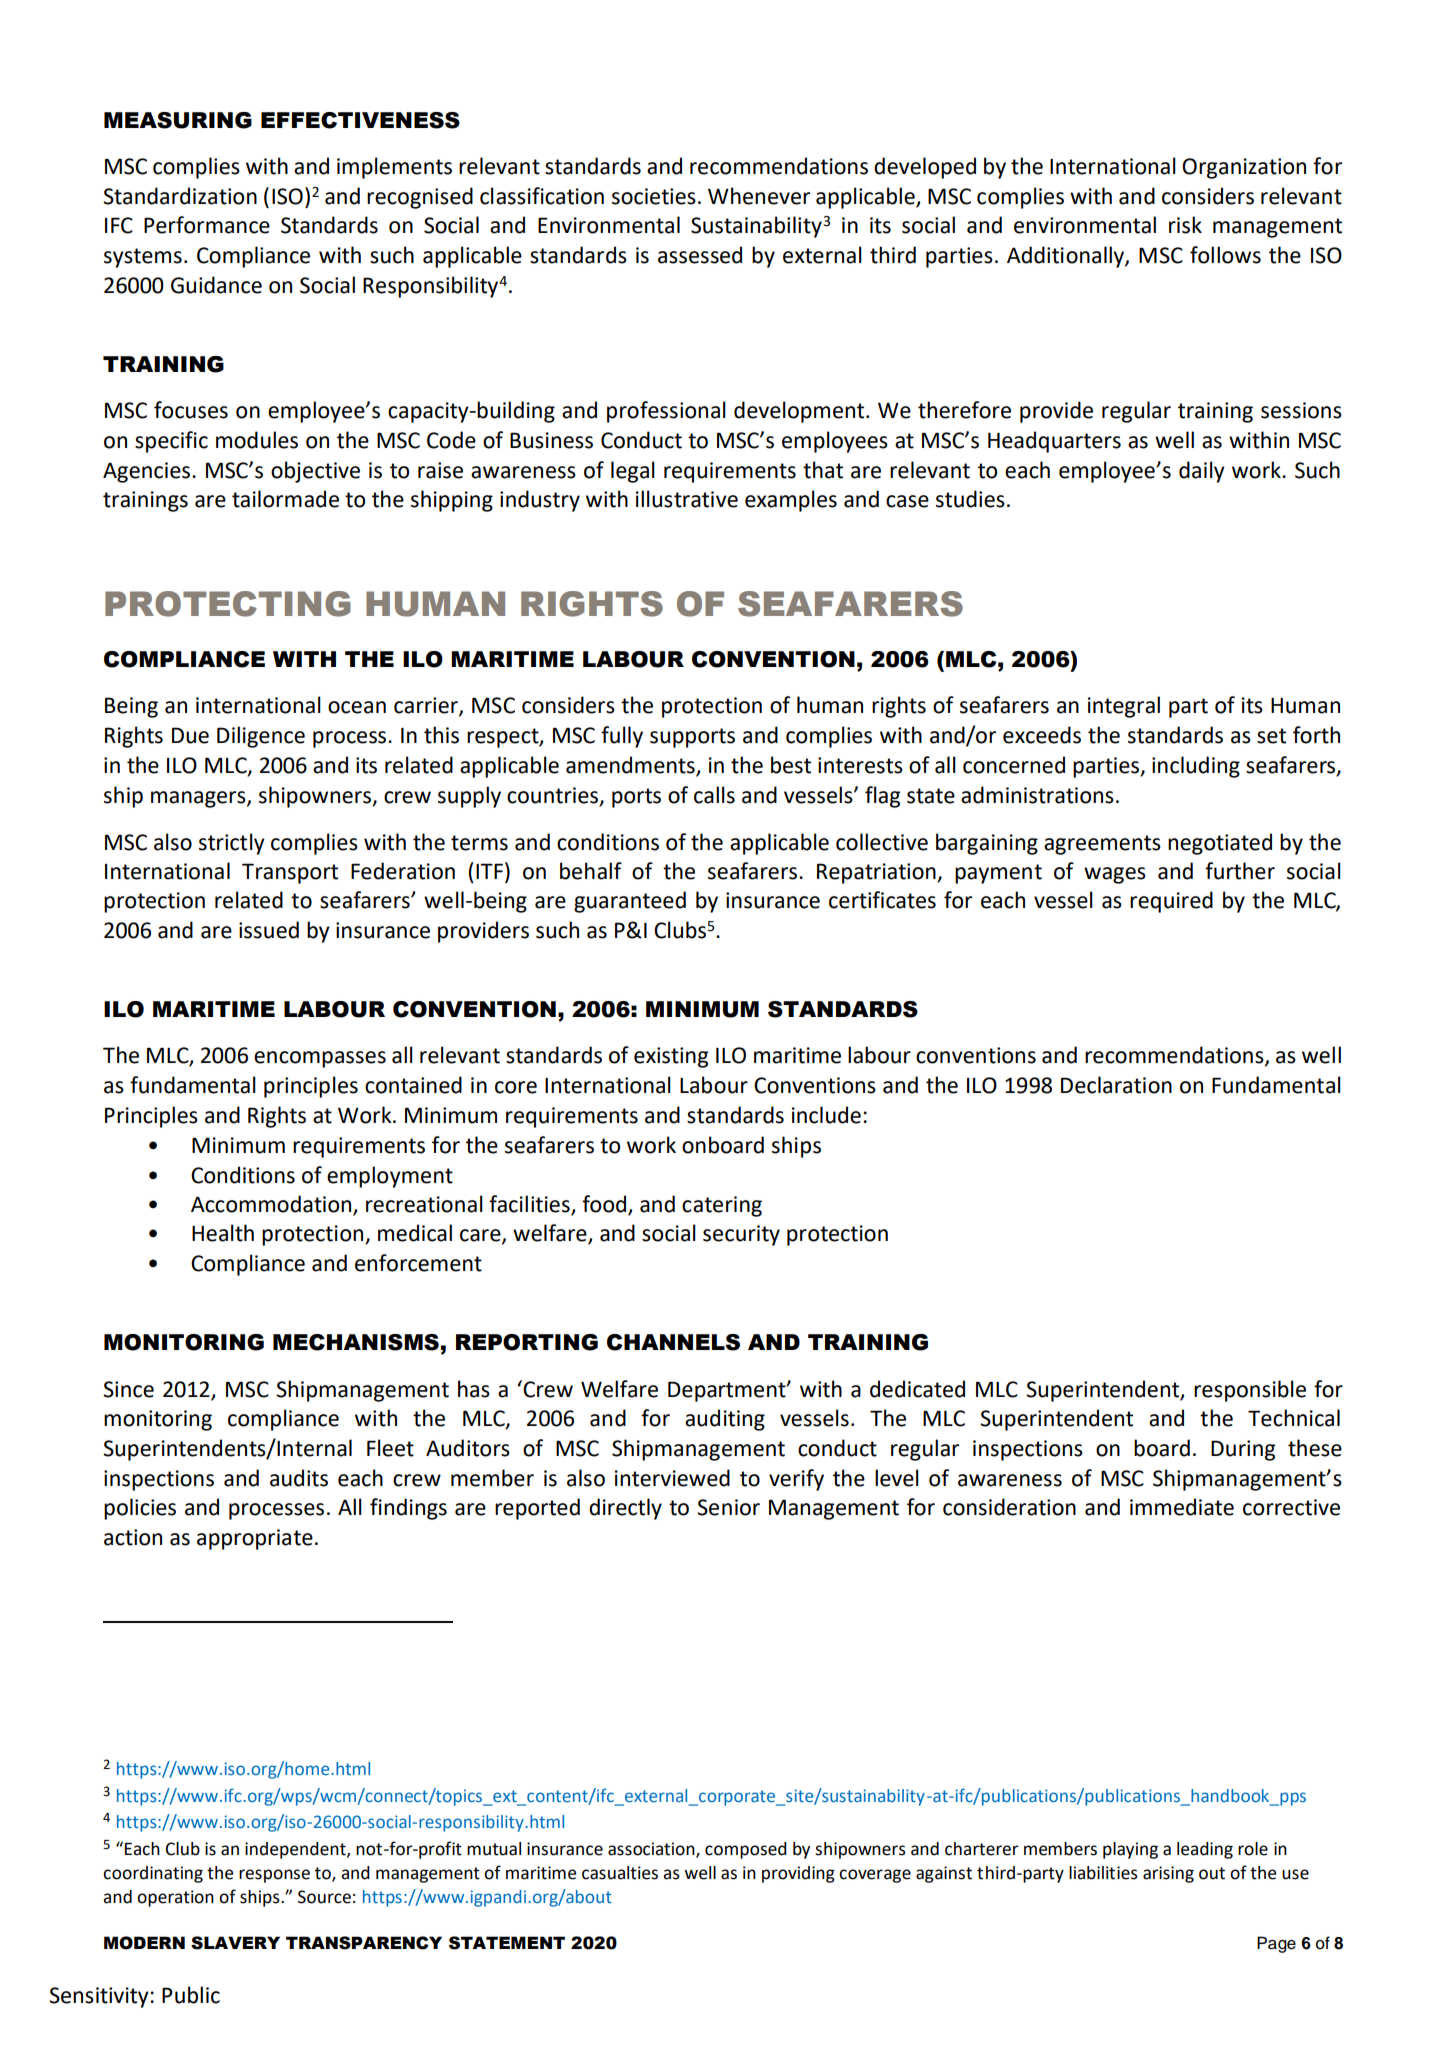  Describe the element at coordinates (1182, 1507) in the screenshot. I see `immediate` at that location.
